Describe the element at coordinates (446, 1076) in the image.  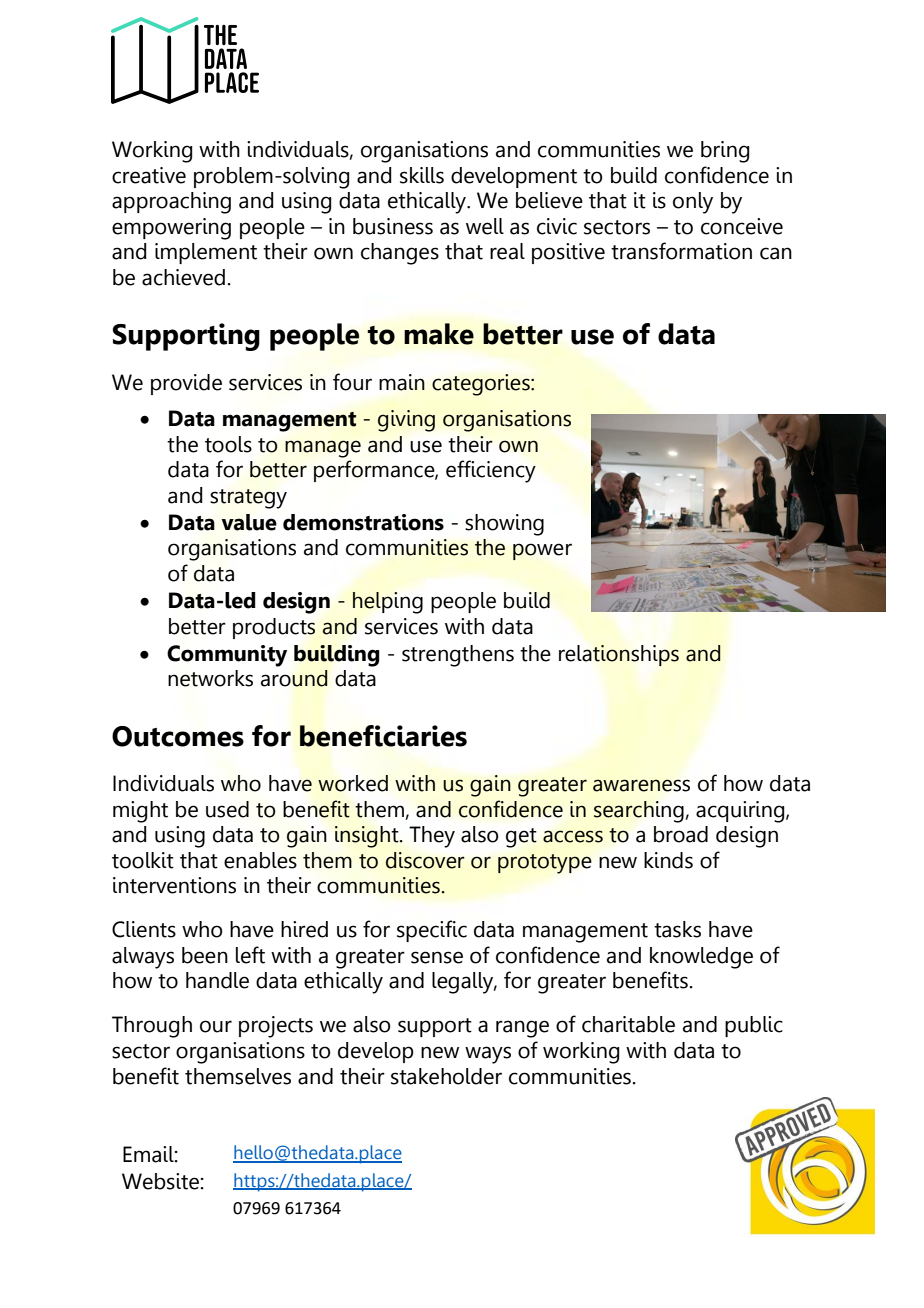
I see `stakeholder` at that location.
